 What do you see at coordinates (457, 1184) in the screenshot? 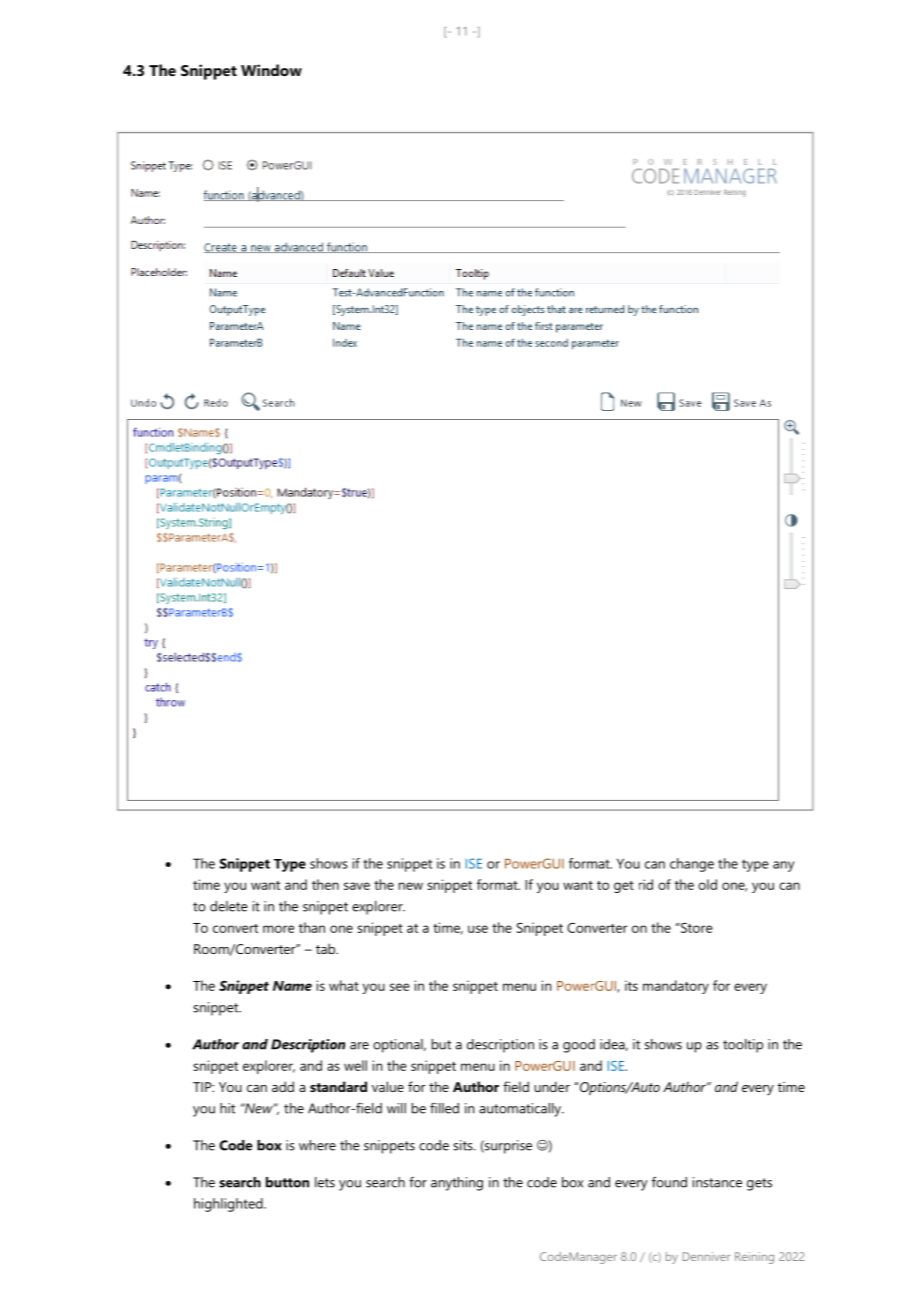
I see `anything` at bounding box center [457, 1184].
